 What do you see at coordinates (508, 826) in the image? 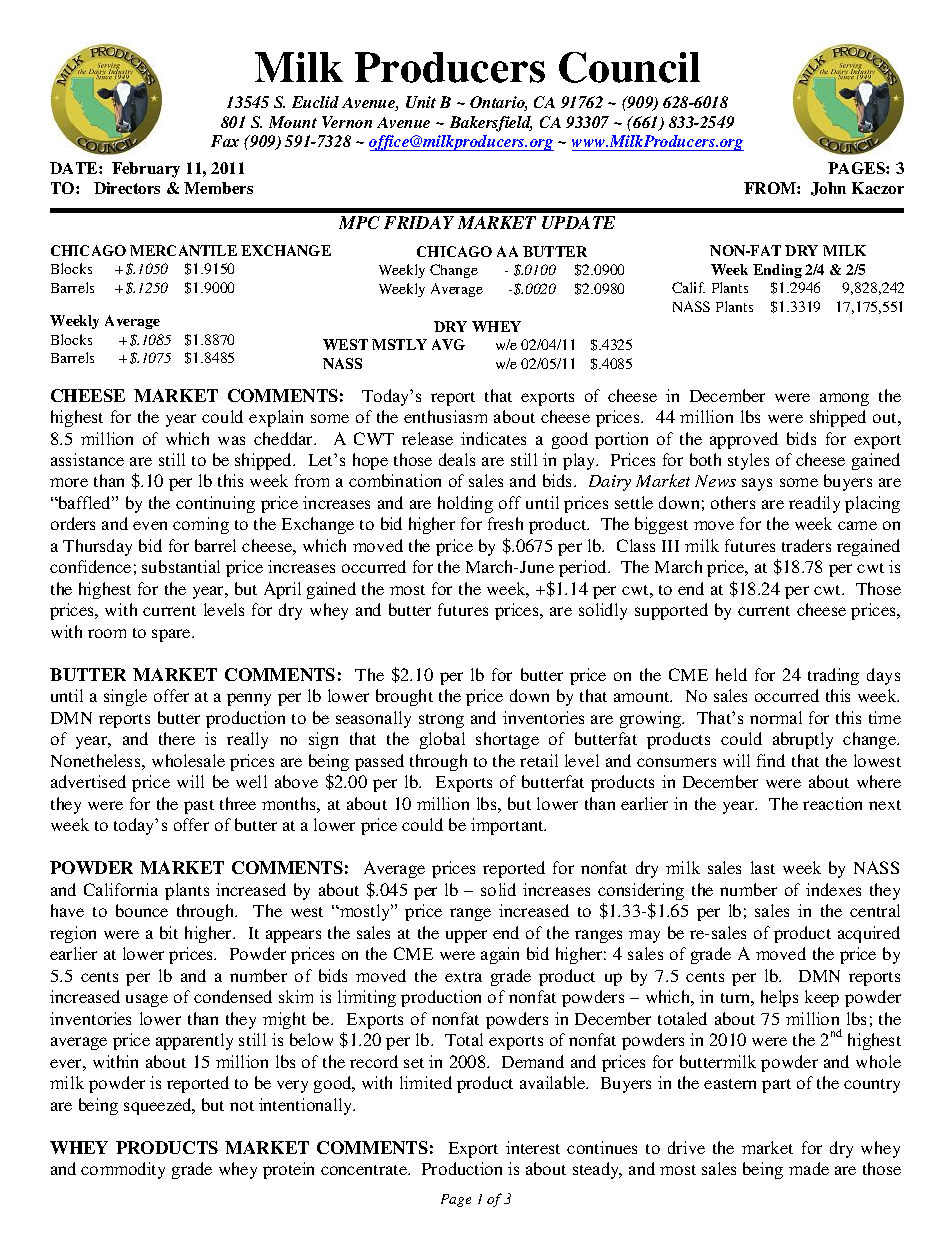
I see `important` at bounding box center [508, 826].
